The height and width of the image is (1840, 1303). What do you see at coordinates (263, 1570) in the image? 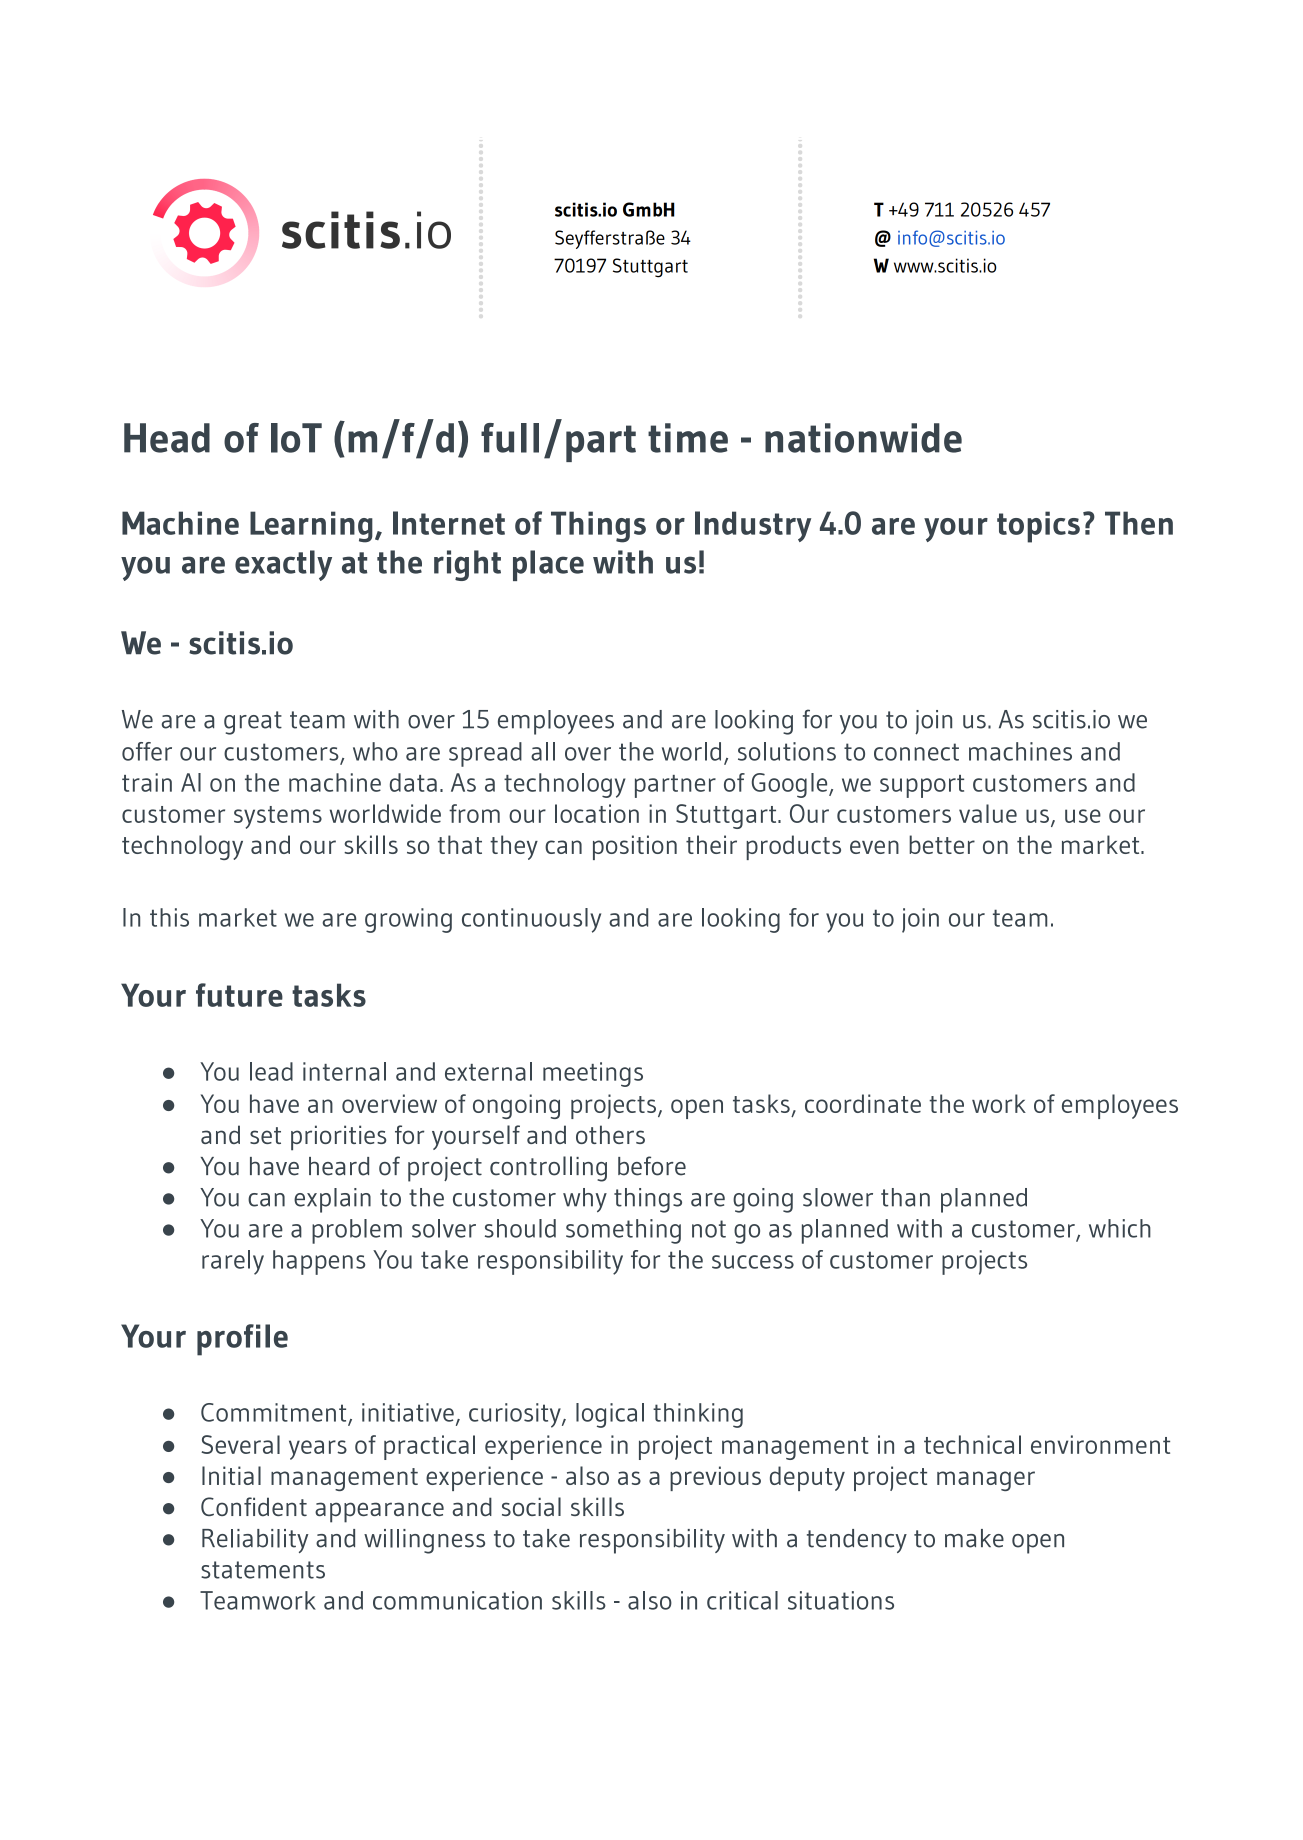
I see `statements` at bounding box center [263, 1570].
